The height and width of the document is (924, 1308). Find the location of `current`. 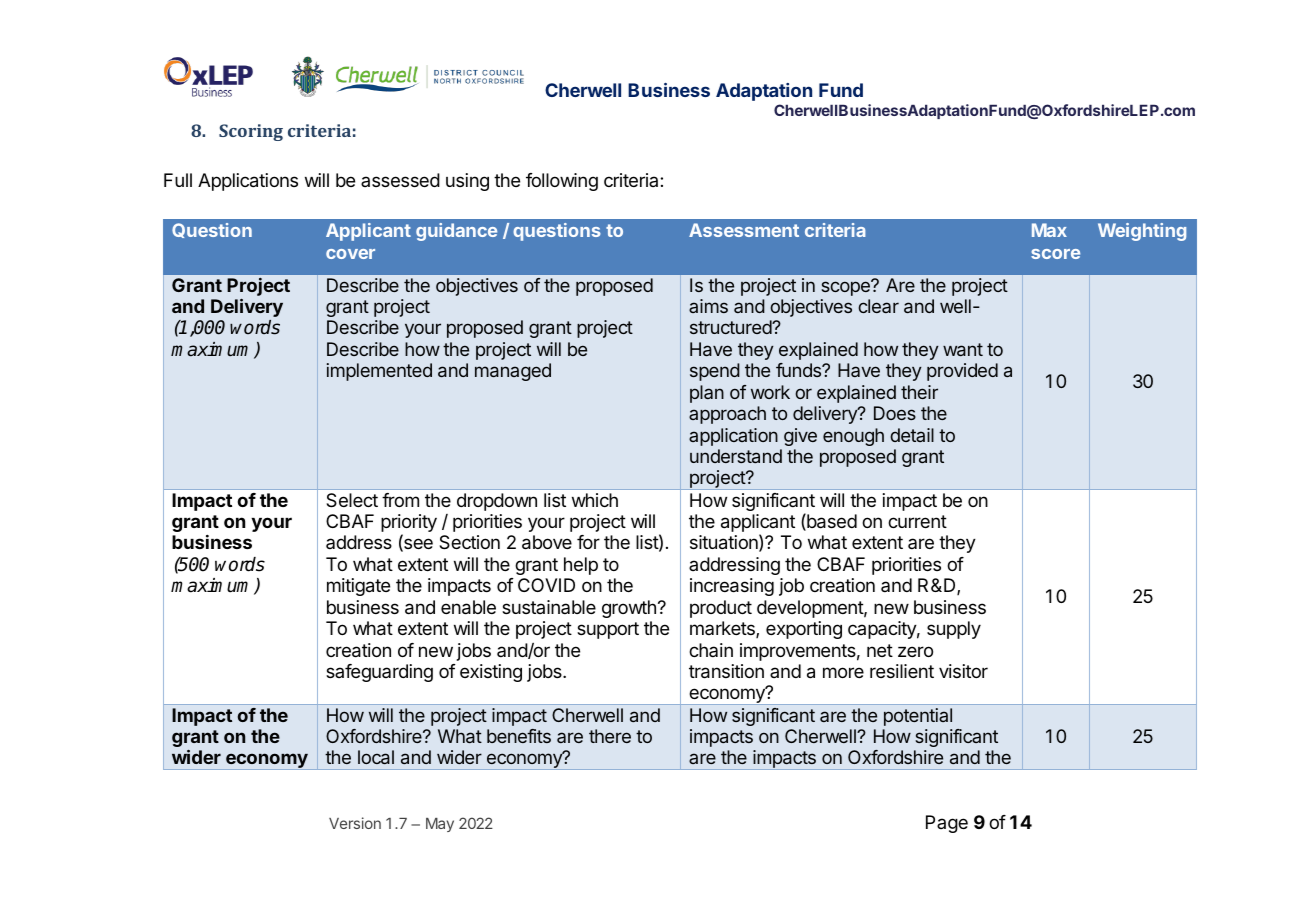

current is located at coordinates (917, 521).
